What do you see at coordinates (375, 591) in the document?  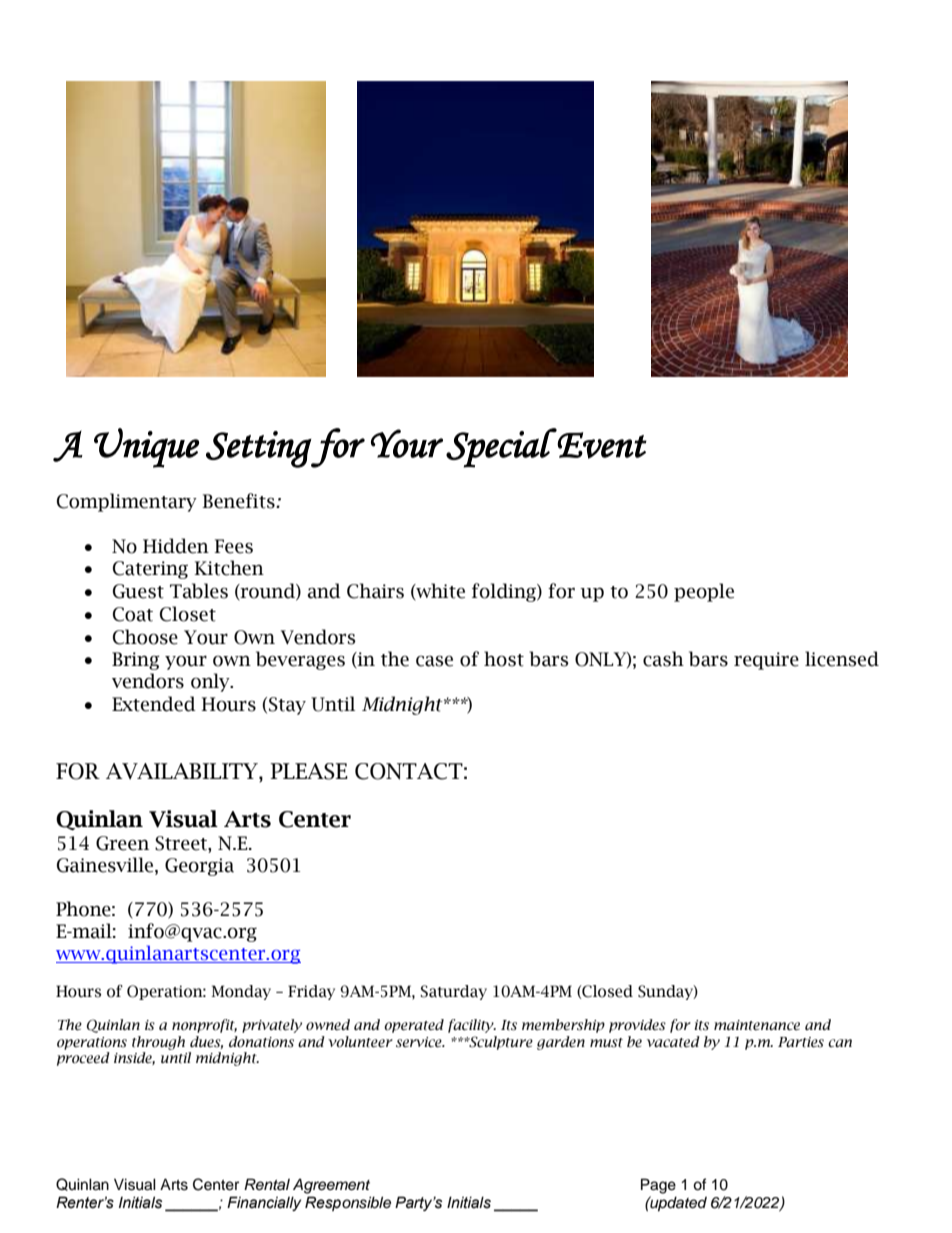 I see `Chairs` at bounding box center [375, 591].
